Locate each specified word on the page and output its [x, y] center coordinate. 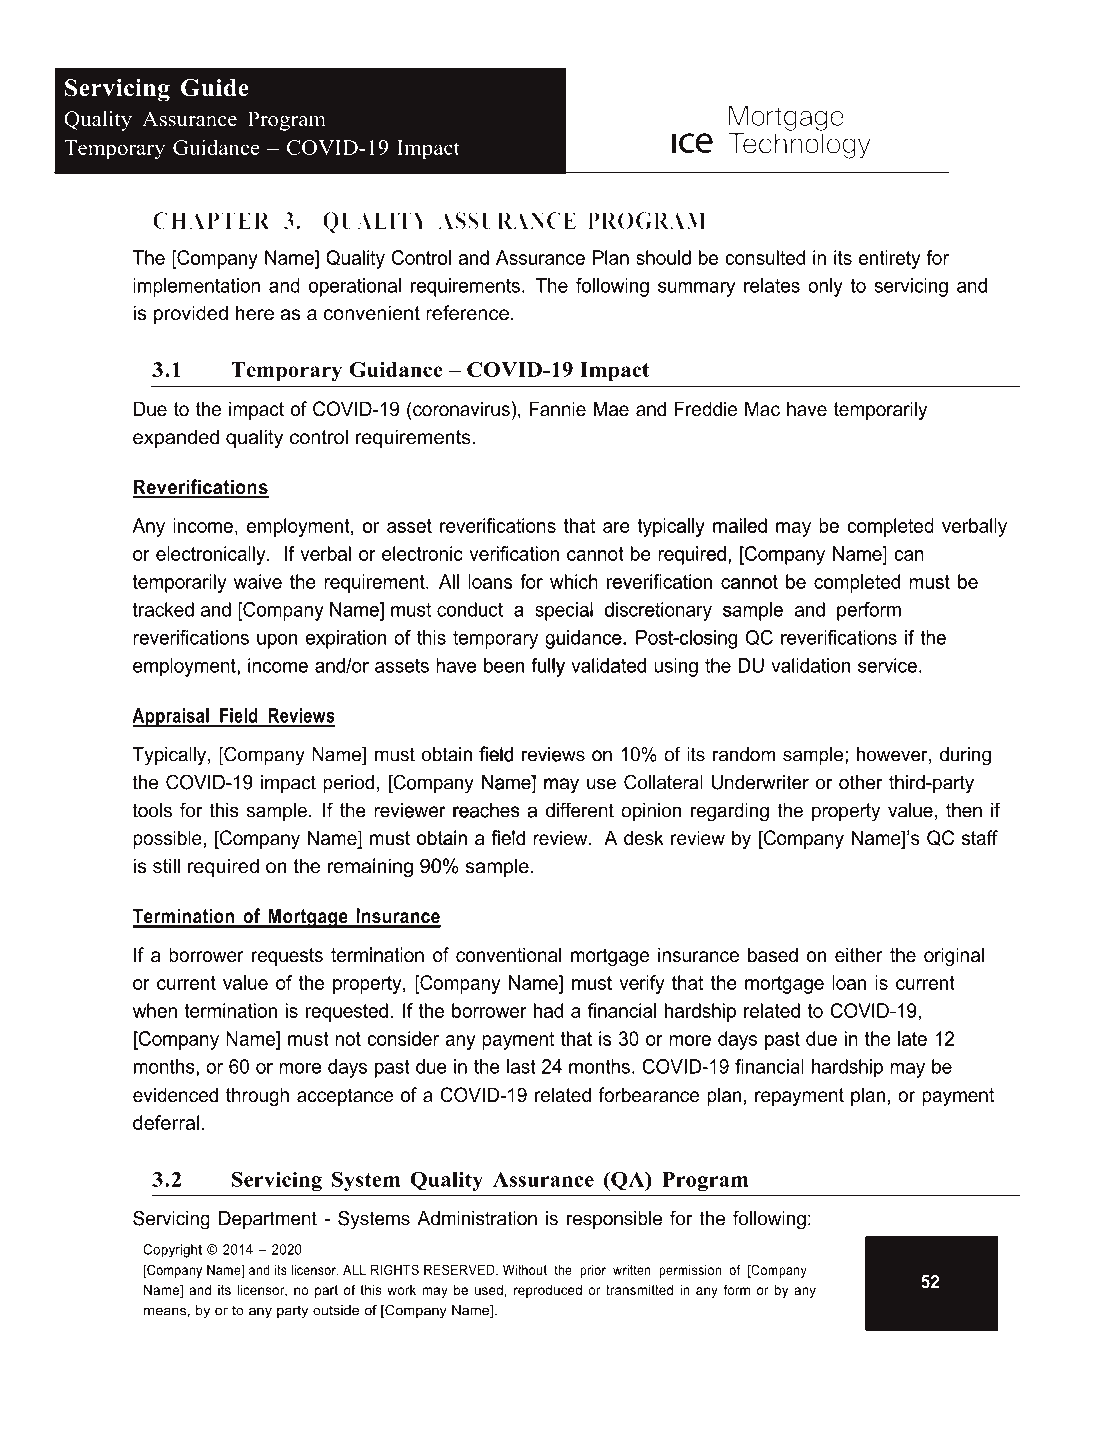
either [859, 955]
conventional [508, 955]
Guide [215, 88]
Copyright [172, 1251]
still [166, 866]
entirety [889, 259]
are [616, 527]
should [663, 257]
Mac [762, 409]
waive [258, 581]
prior [593, 1271]
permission [690, 1271]
